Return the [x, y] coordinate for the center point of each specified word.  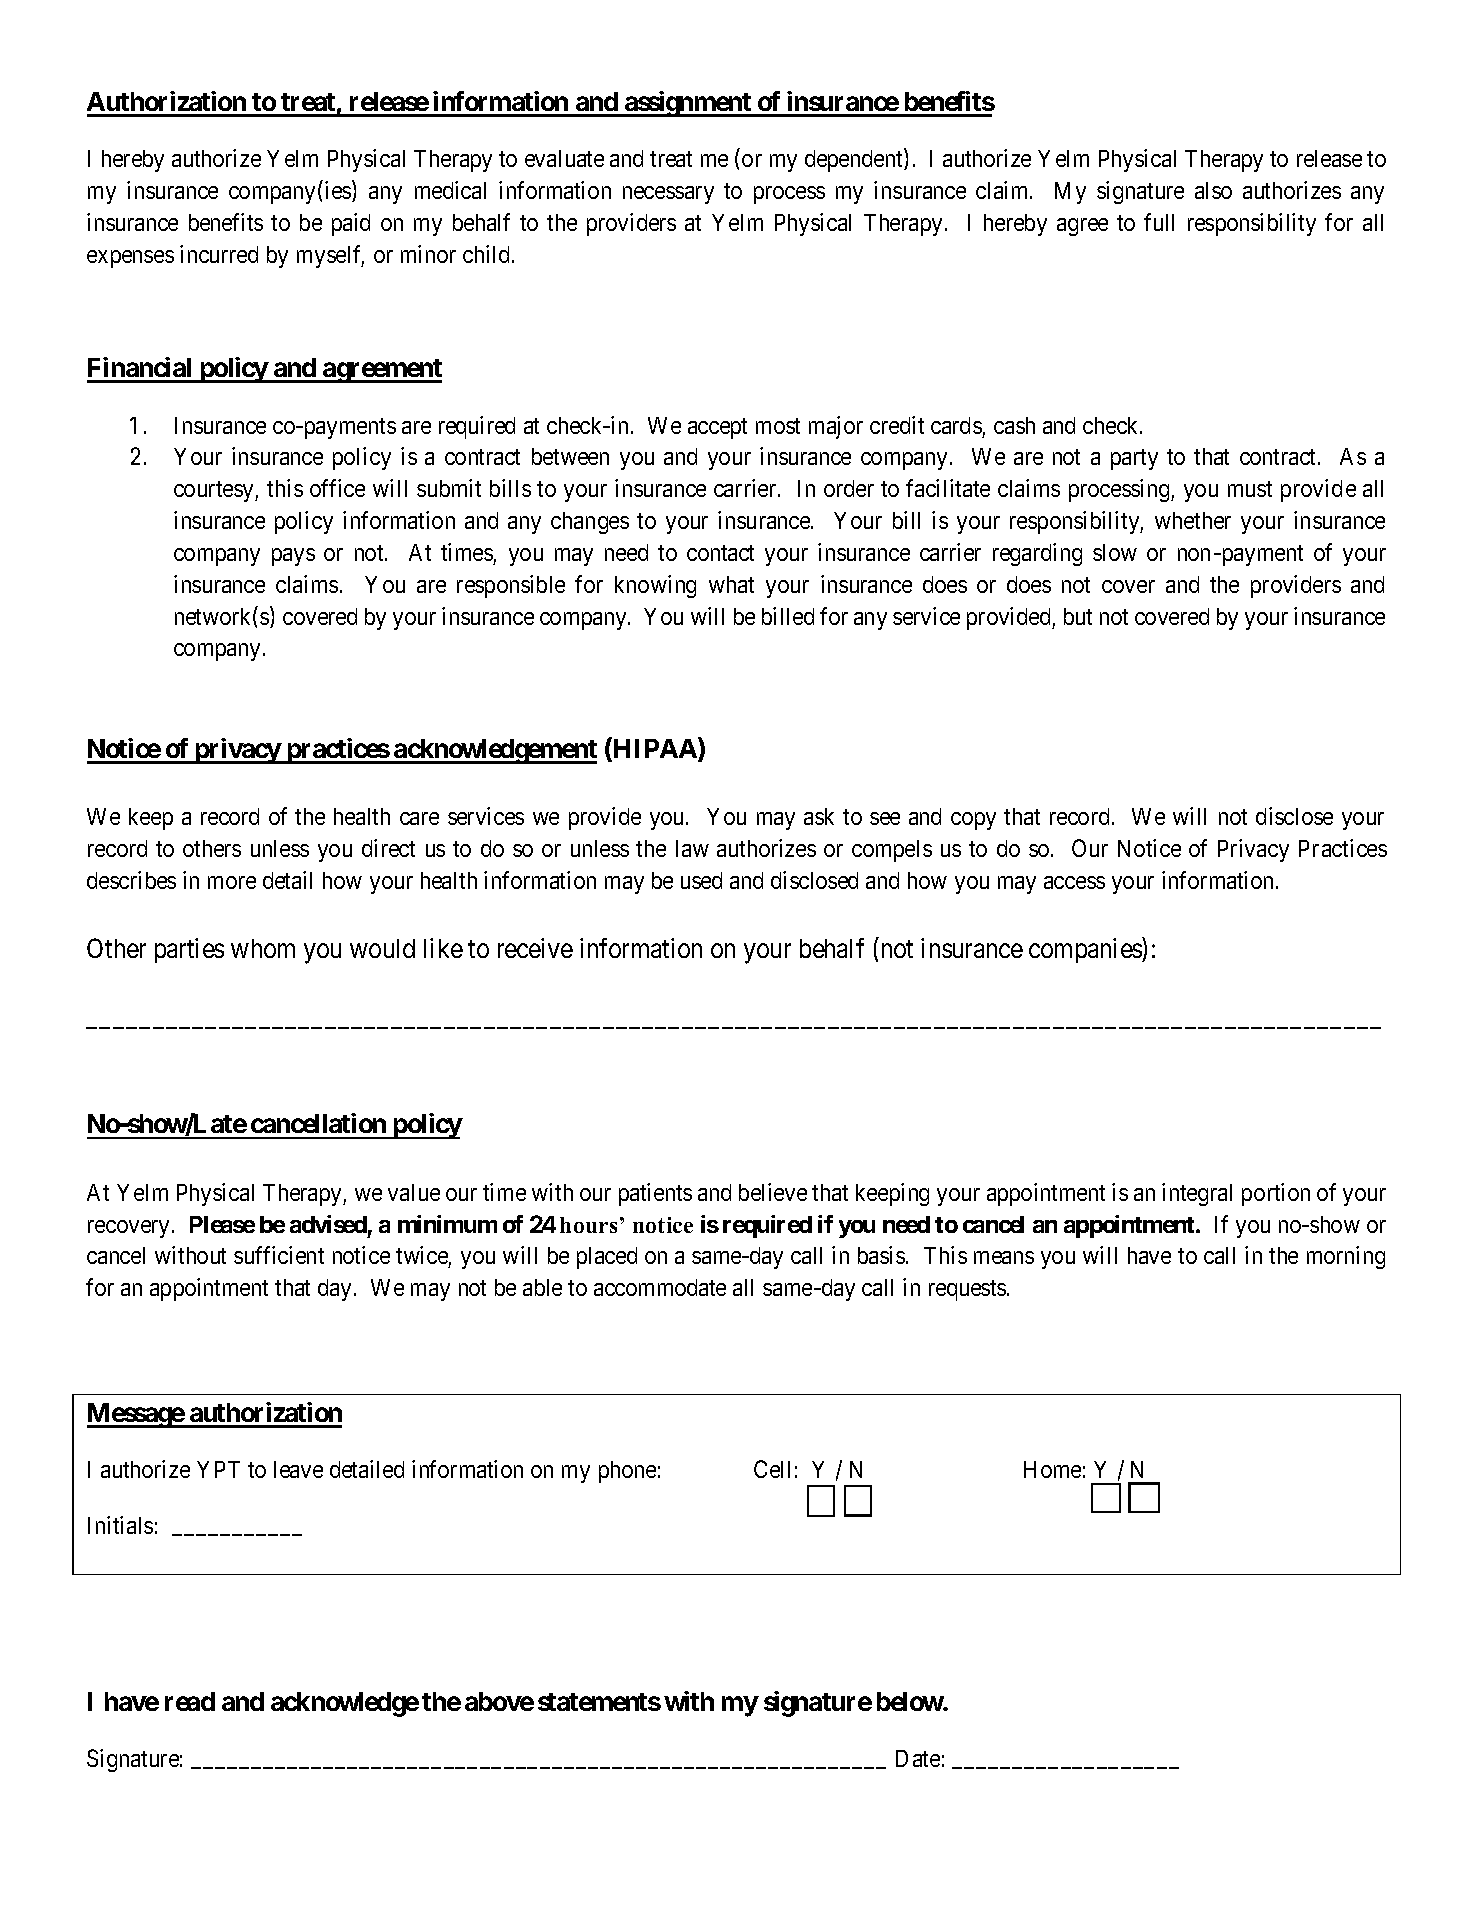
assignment [688, 104]
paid [351, 224]
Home [1052, 1469]
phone [627, 1472]
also [1213, 190]
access [1074, 882]
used [701, 880]
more [232, 882]
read [190, 1701]
